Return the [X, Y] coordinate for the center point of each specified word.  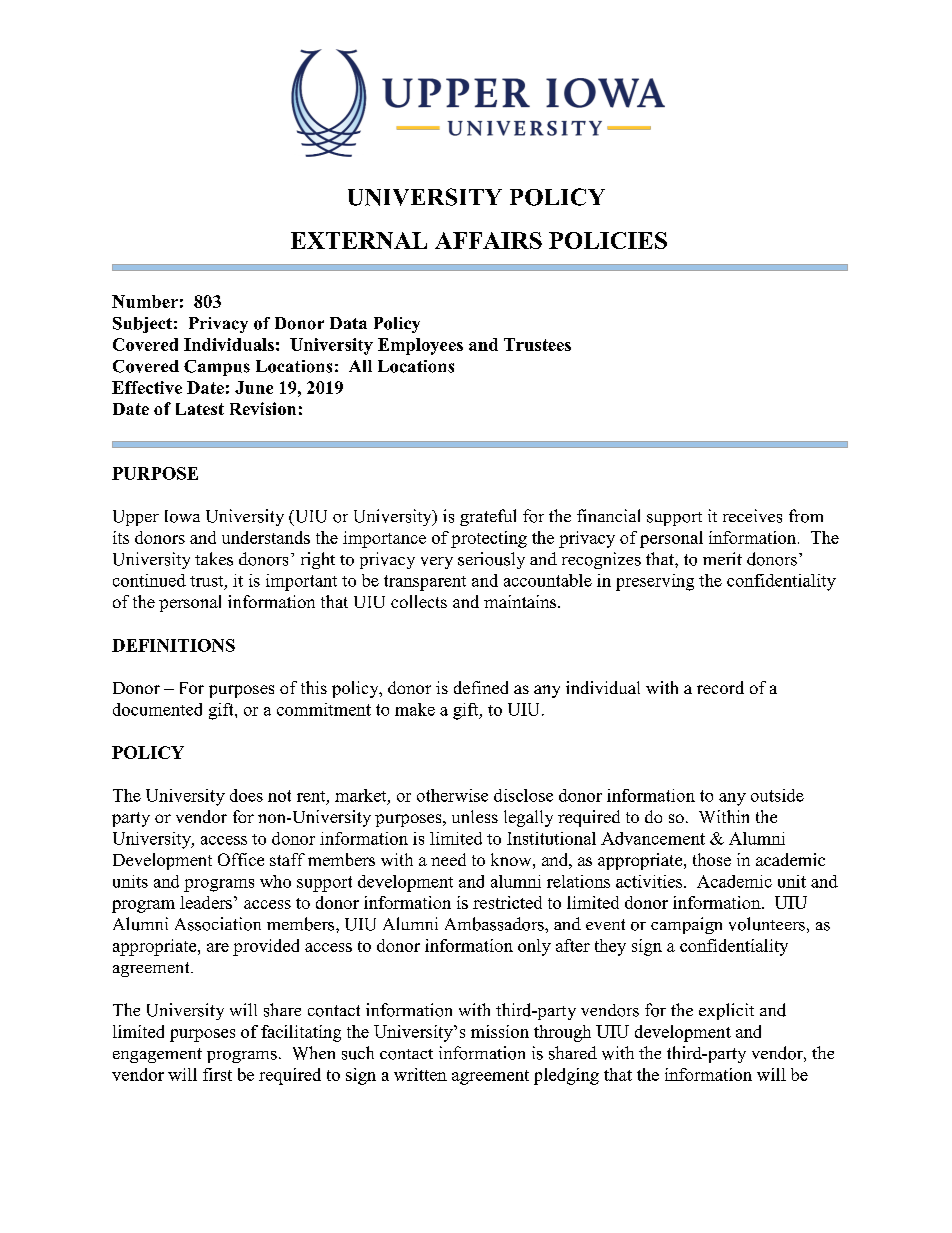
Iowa [182, 516]
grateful [488, 517]
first [217, 1074]
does [246, 795]
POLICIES [608, 240]
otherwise [452, 795]
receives [752, 516]
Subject [142, 325]
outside [777, 795]
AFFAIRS [488, 240]
